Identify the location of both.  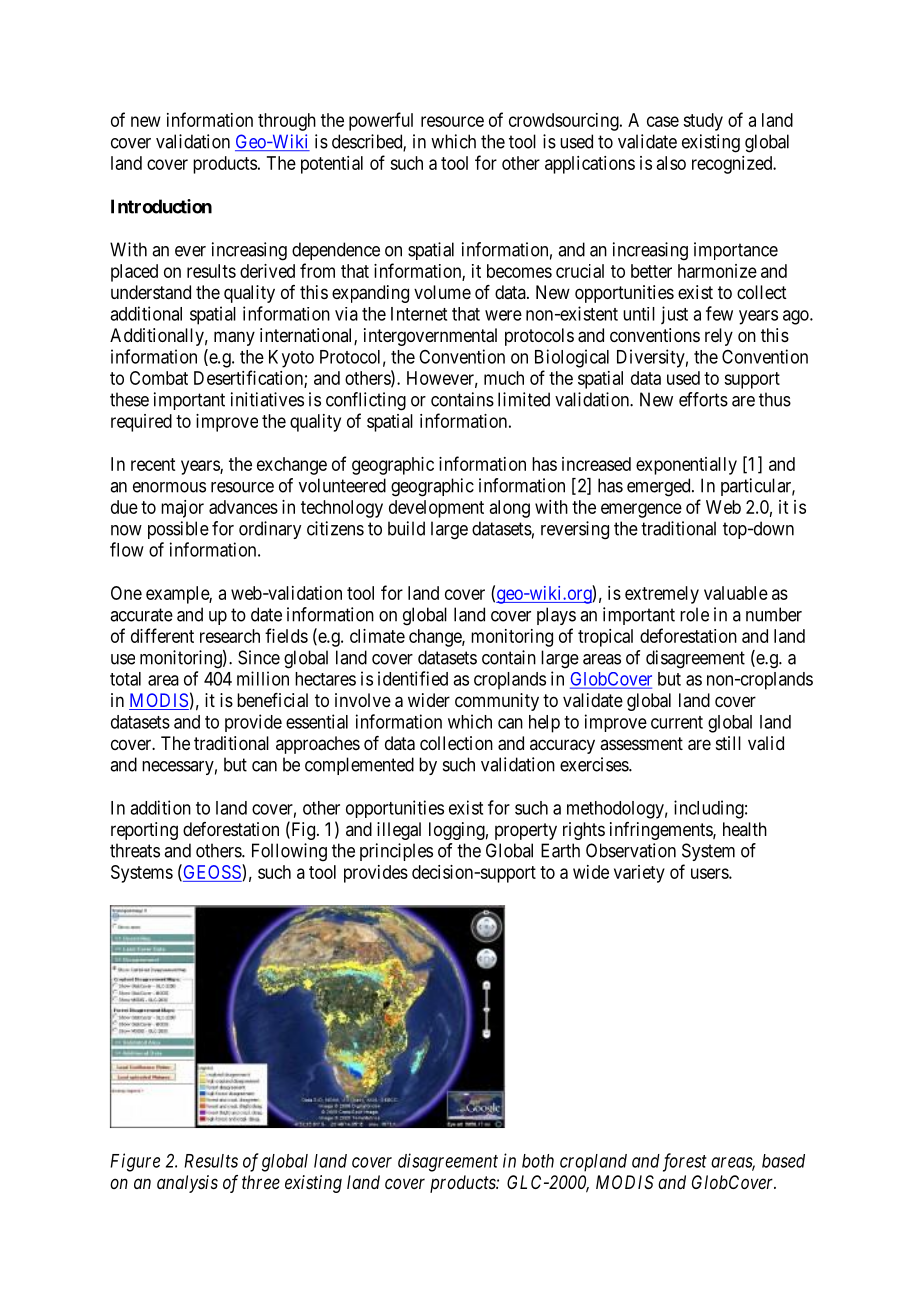
(538, 1161).
